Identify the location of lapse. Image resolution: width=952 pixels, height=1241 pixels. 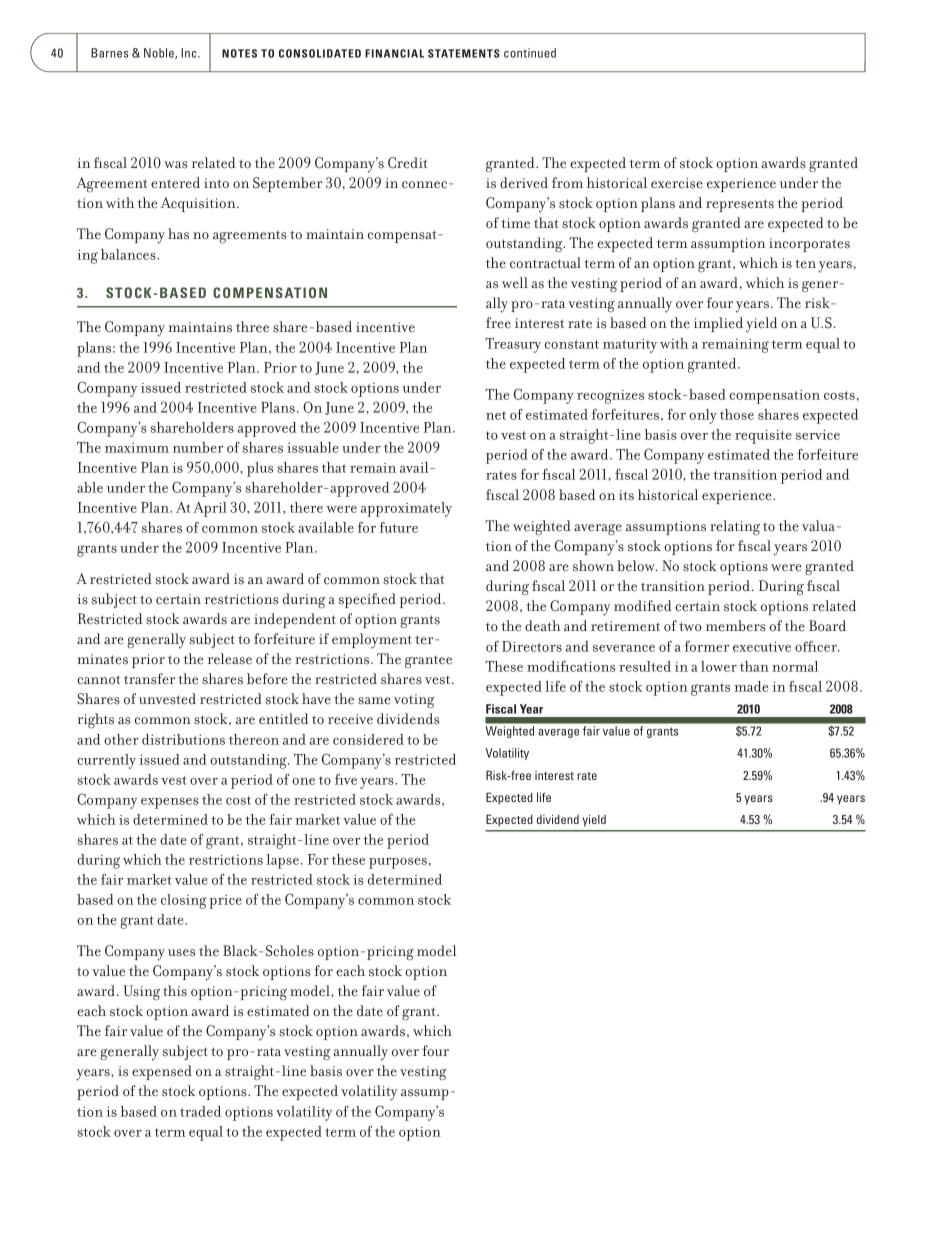
(283, 861).
